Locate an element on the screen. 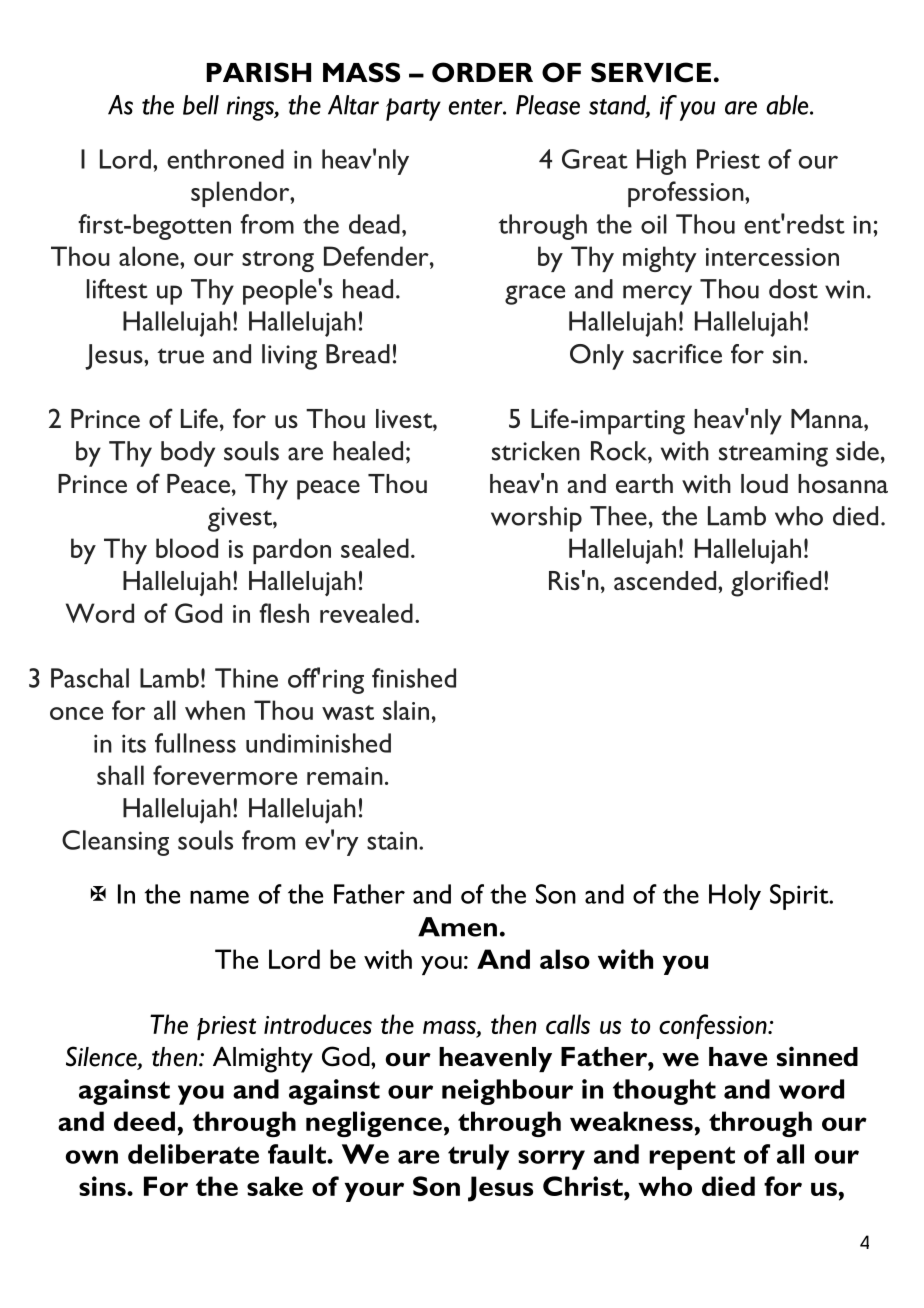 The image size is (924, 1308). Amen is located at coordinates (457, 927).
